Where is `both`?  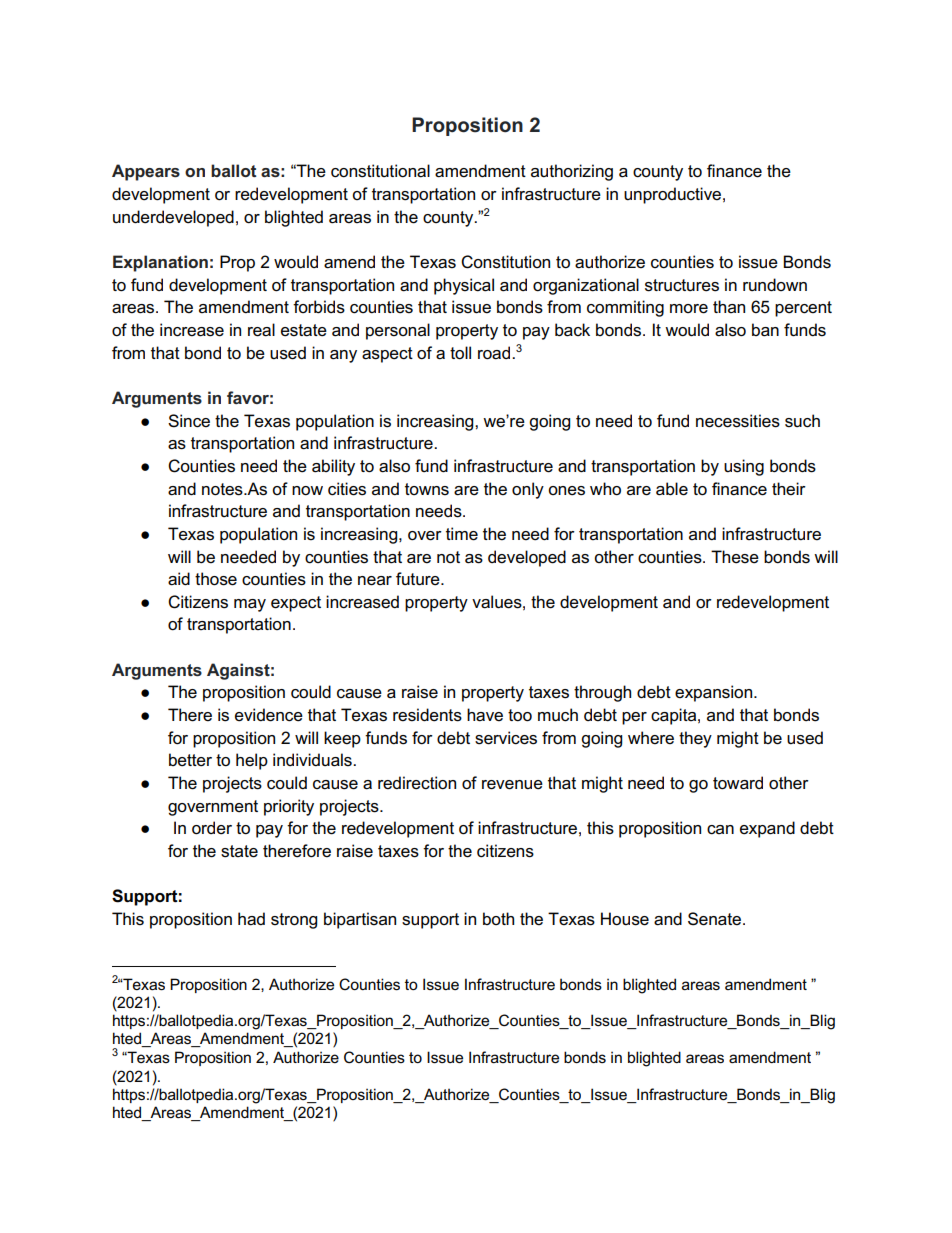
both is located at coordinates (498, 918).
